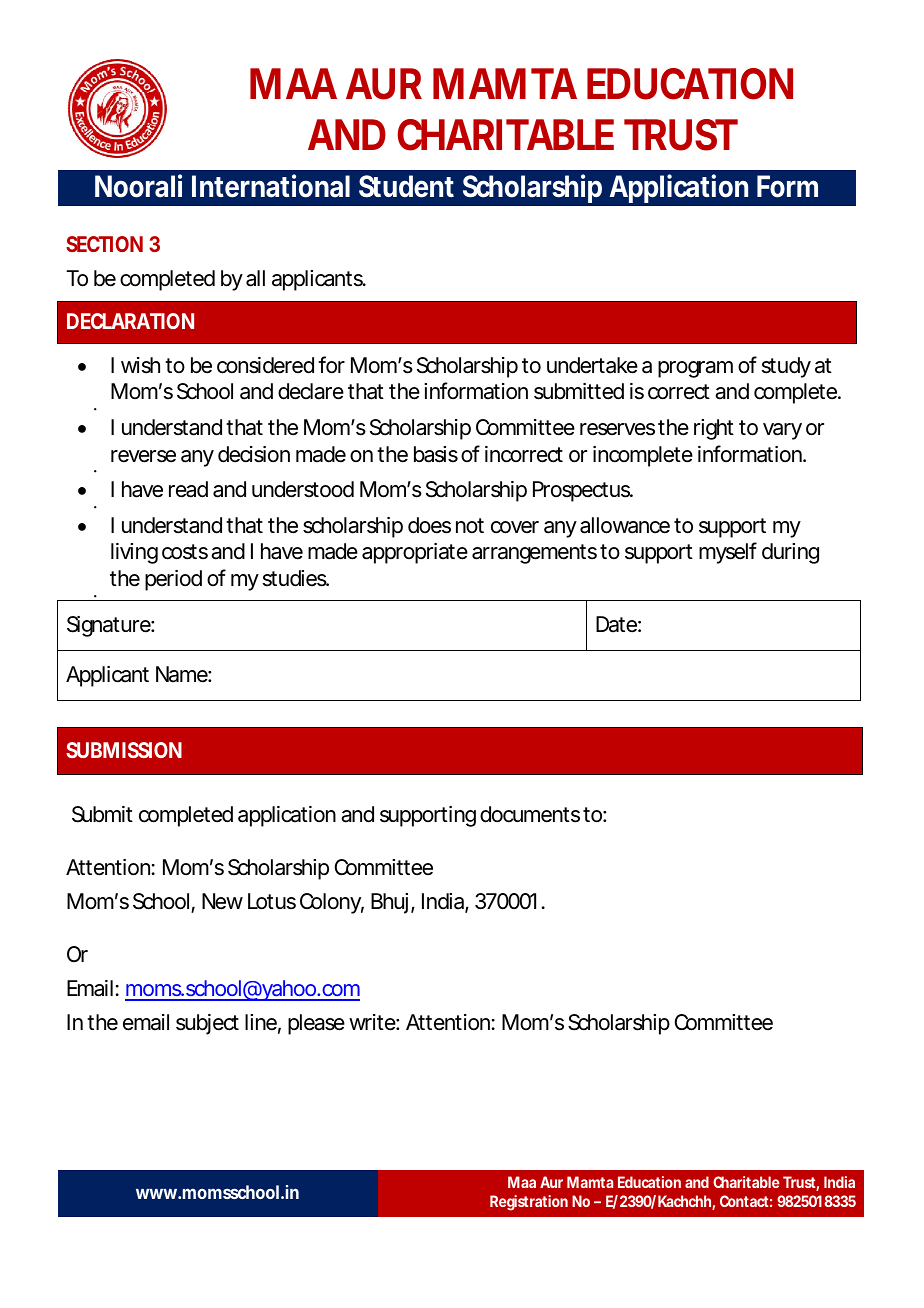  I want to click on documents, so click(530, 814).
